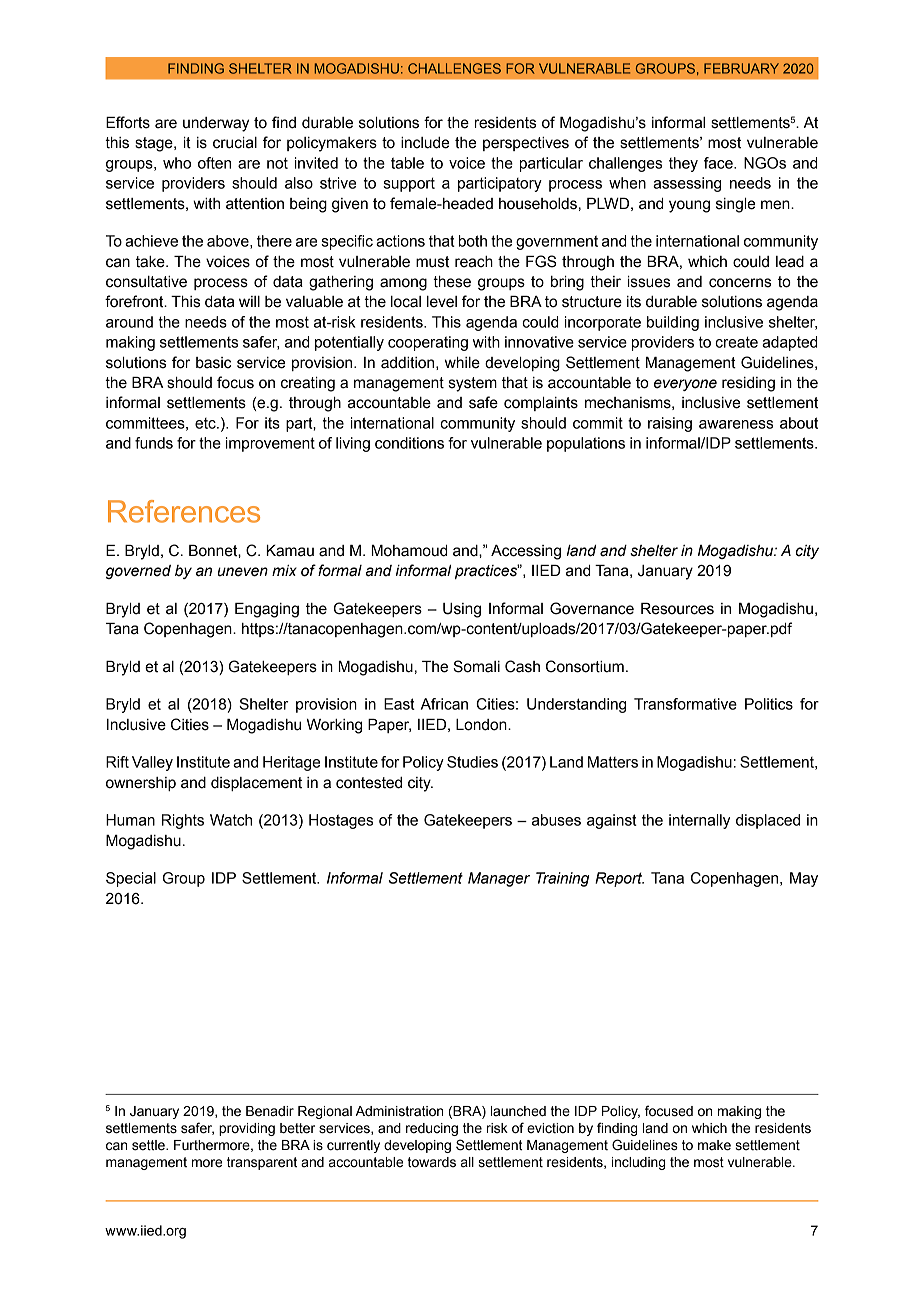 The image size is (924, 1308). Describe the element at coordinates (736, 424) in the screenshot. I see `awareness` at that location.
